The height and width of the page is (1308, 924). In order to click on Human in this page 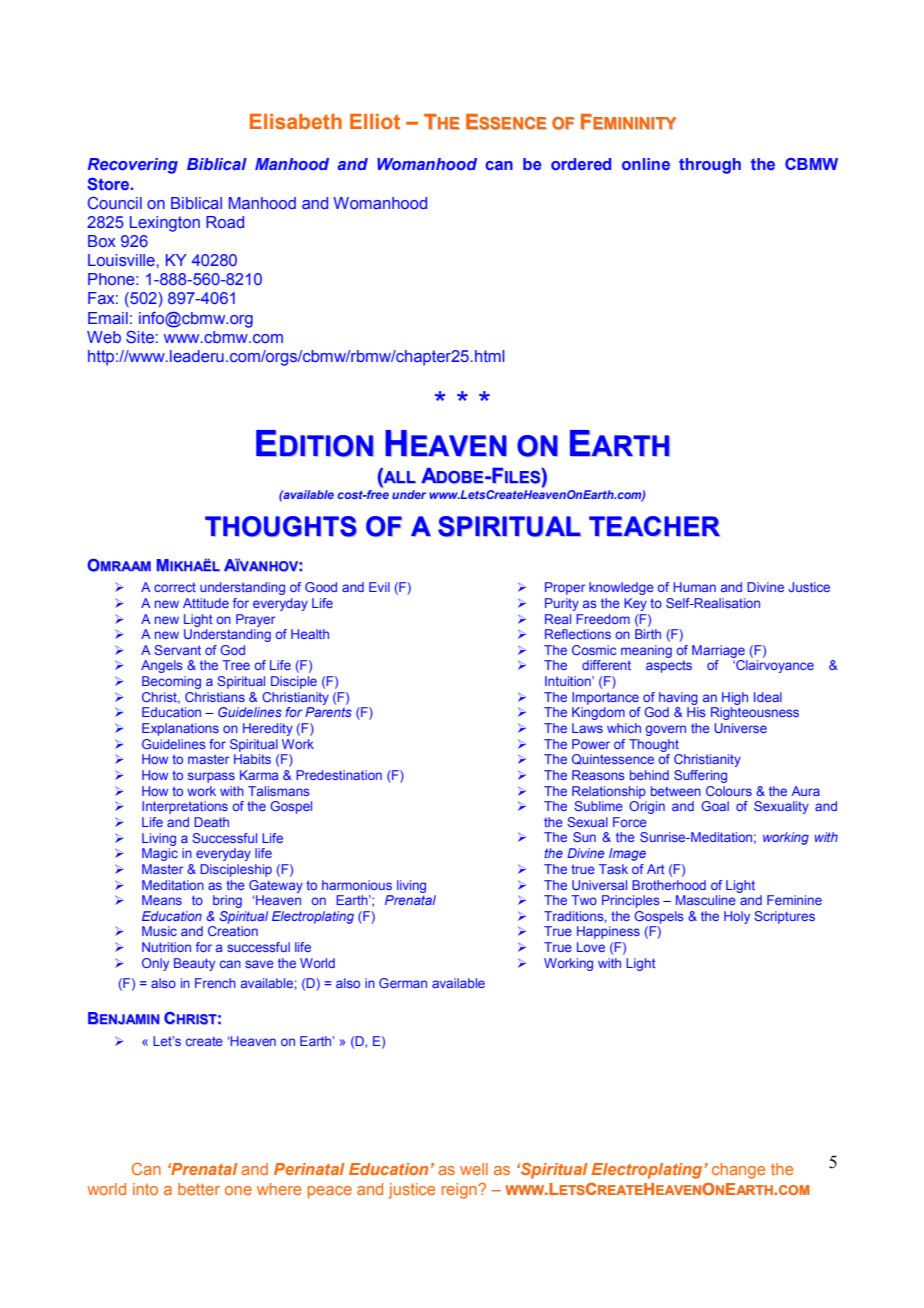, I will do `click(694, 587)`.
